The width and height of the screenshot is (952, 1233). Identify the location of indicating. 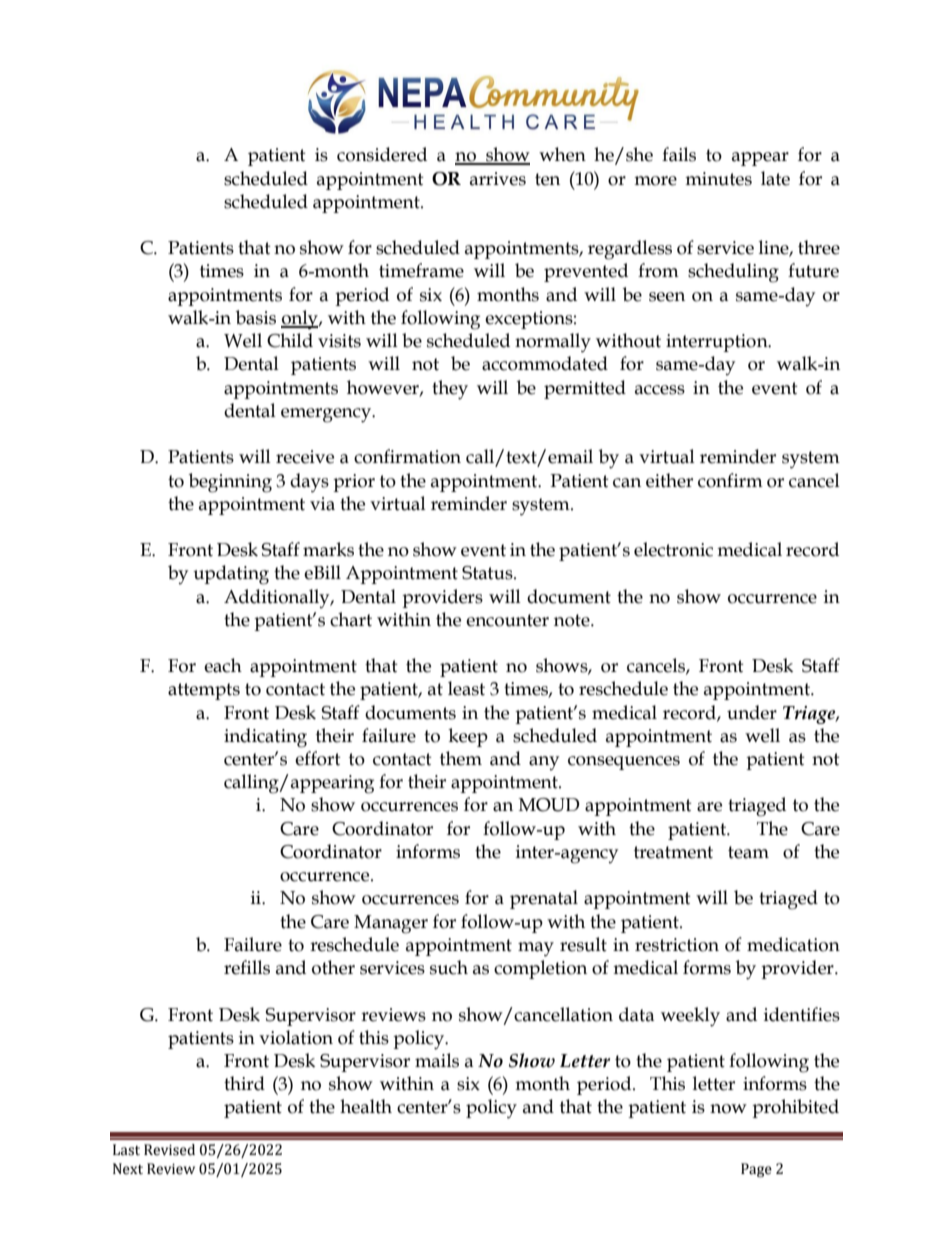
(265, 738).
